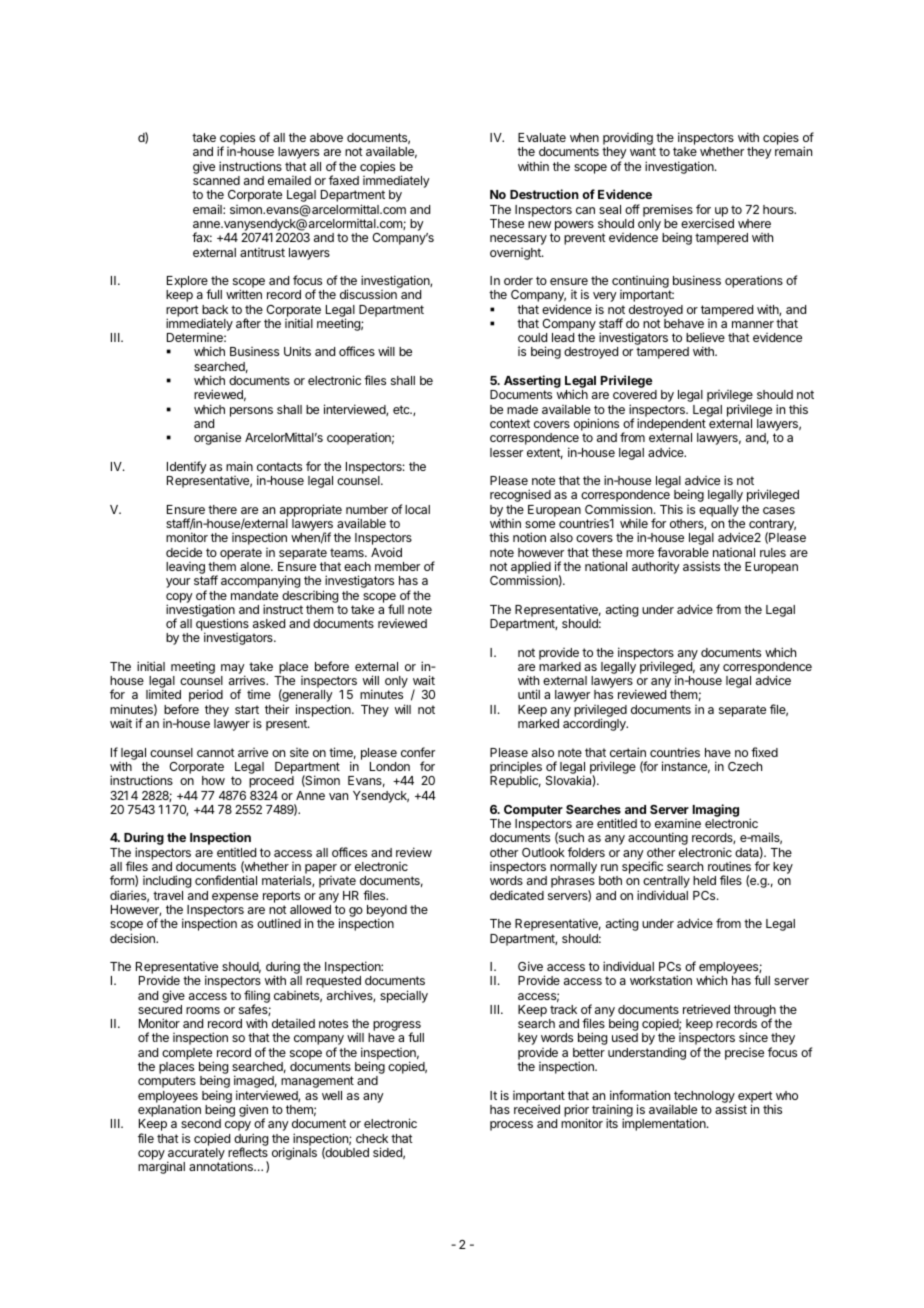 This screenshot has height=1308, width=924. I want to click on authority, so click(656, 567).
